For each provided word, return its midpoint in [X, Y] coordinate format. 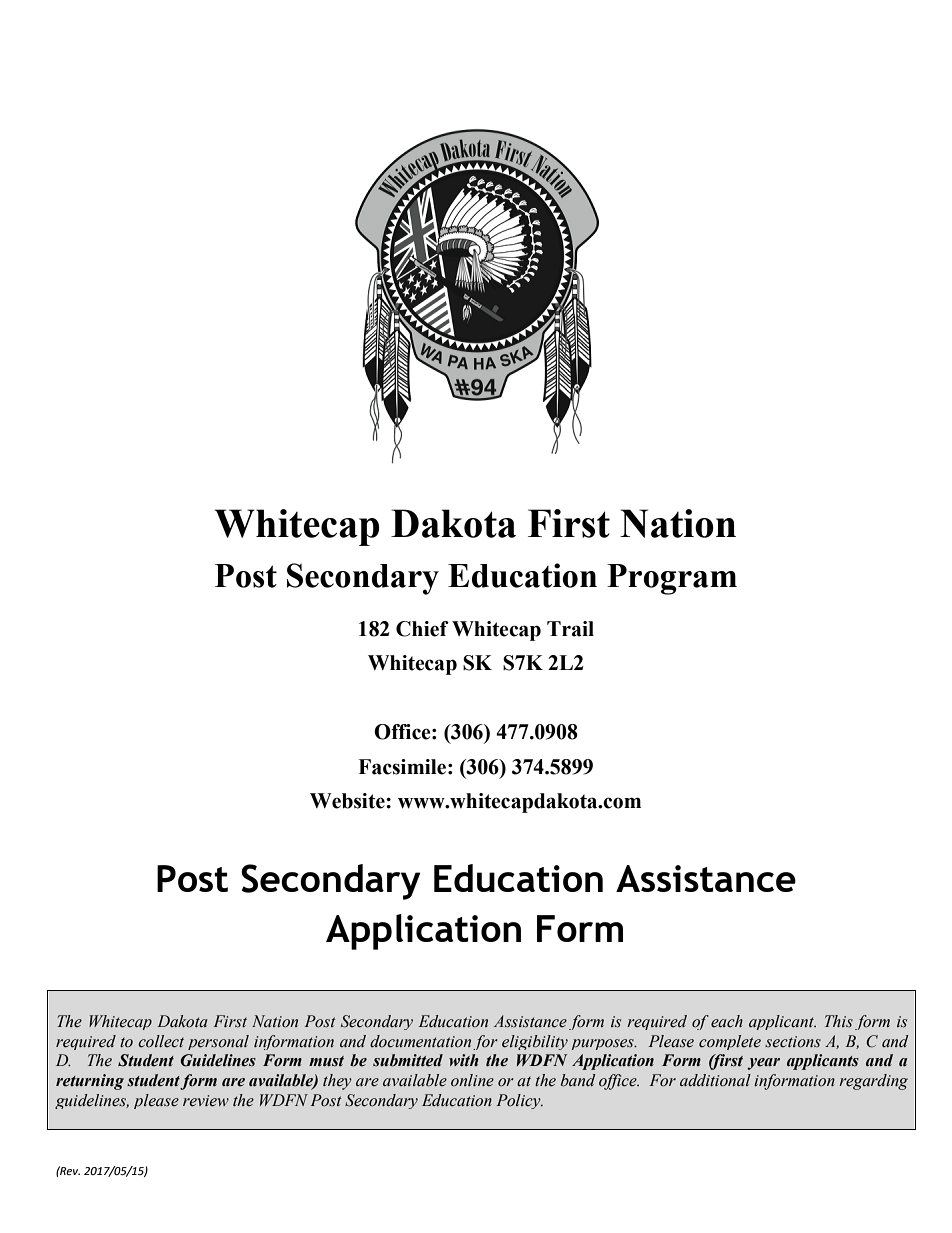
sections [793, 1042]
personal [218, 1042]
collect [161, 1041]
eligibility [535, 1042]
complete [730, 1042]
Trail [570, 629]
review [206, 1101]
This [839, 1021]
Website [348, 801]
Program [672, 579]
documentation [420, 1041]
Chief [422, 629]
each [727, 1021]
